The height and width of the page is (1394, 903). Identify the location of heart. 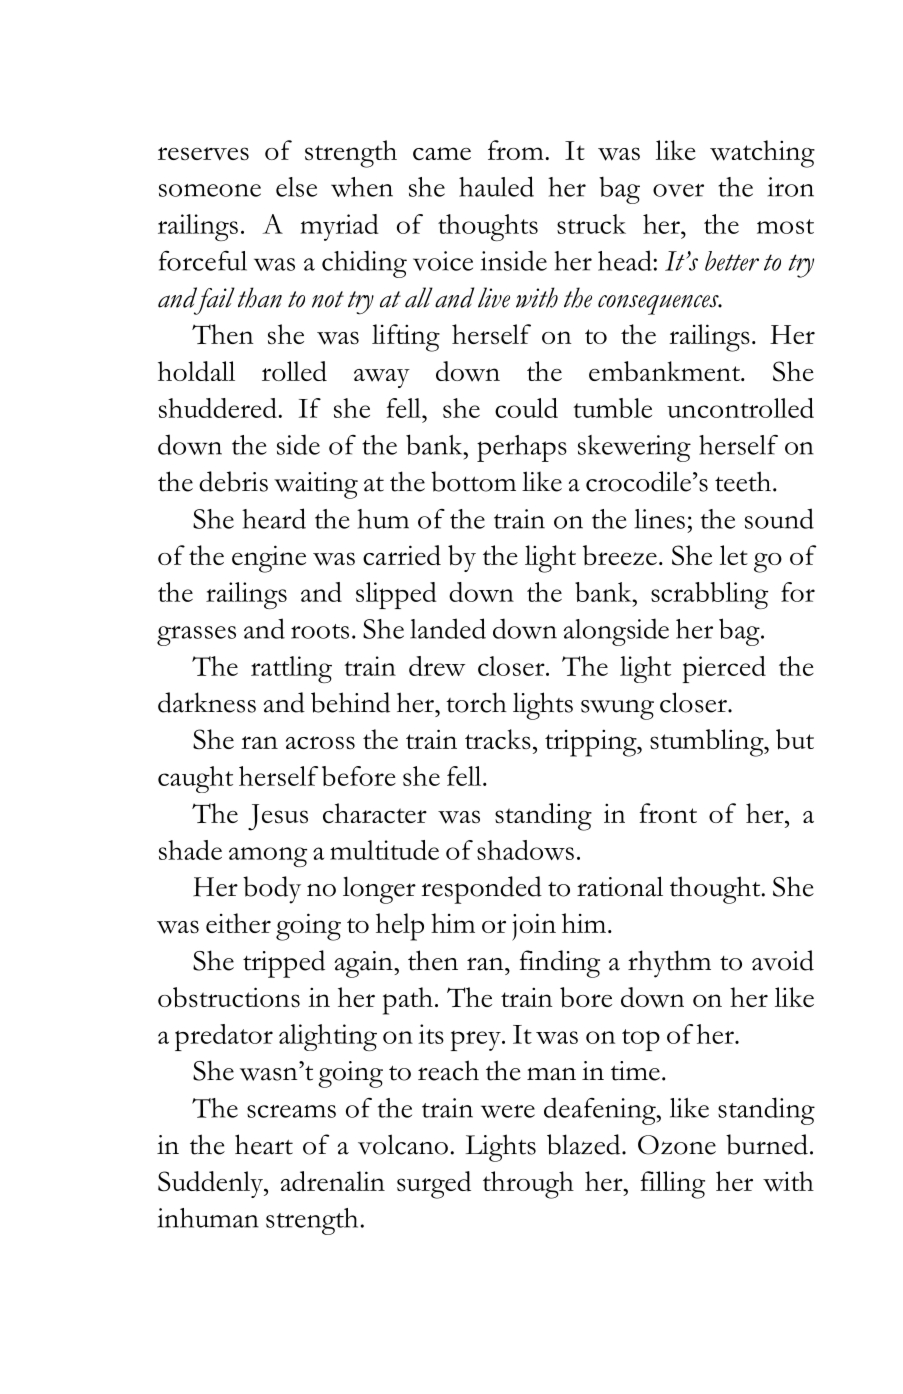
(264, 1144).
